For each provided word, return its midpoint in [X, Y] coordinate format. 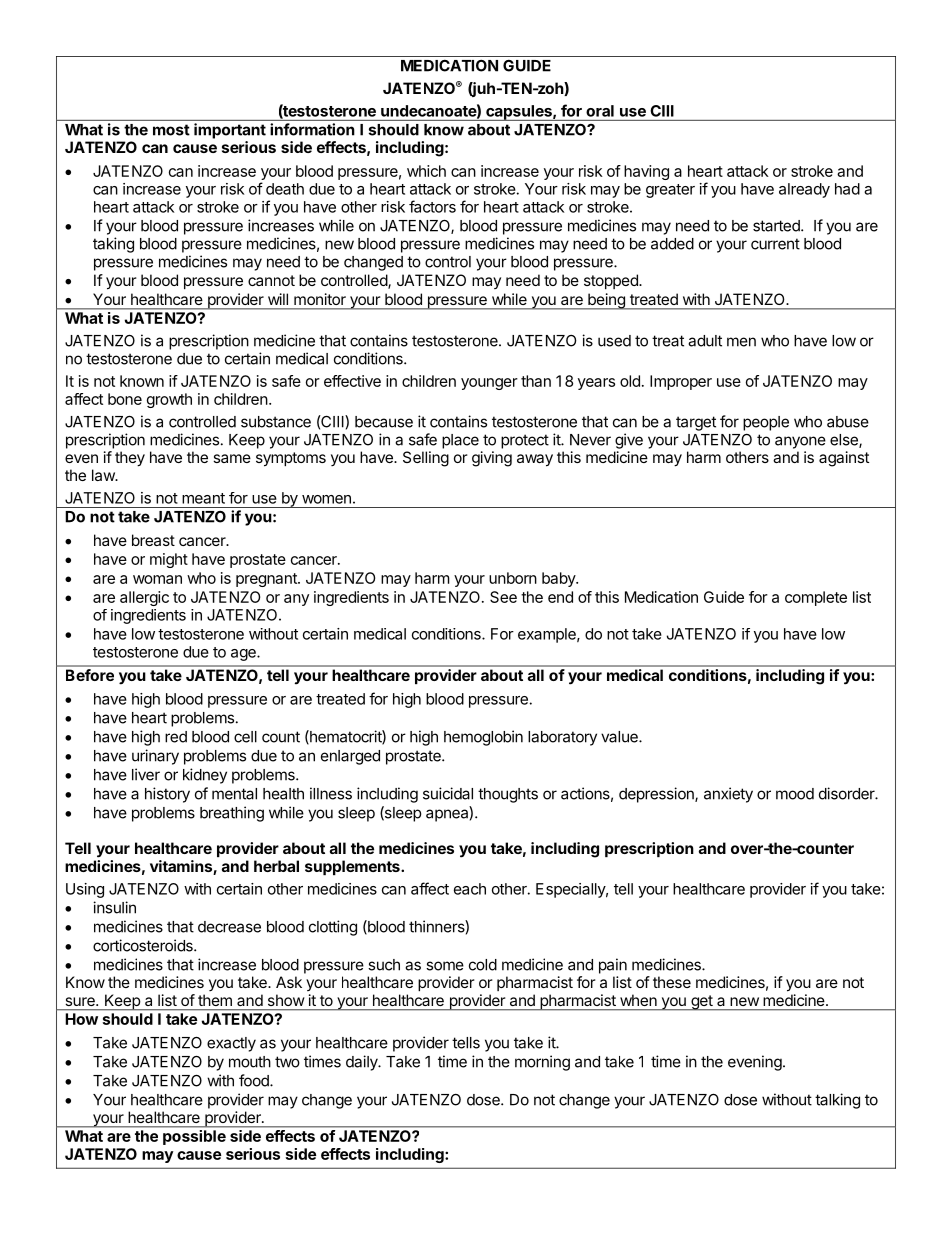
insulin [114, 907]
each [470, 889]
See [503, 597]
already [804, 190]
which [426, 171]
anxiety [728, 795]
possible [194, 1137]
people [766, 423]
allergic [144, 598]
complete [816, 598]
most [171, 130]
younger [489, 384]
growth [169, 400]
